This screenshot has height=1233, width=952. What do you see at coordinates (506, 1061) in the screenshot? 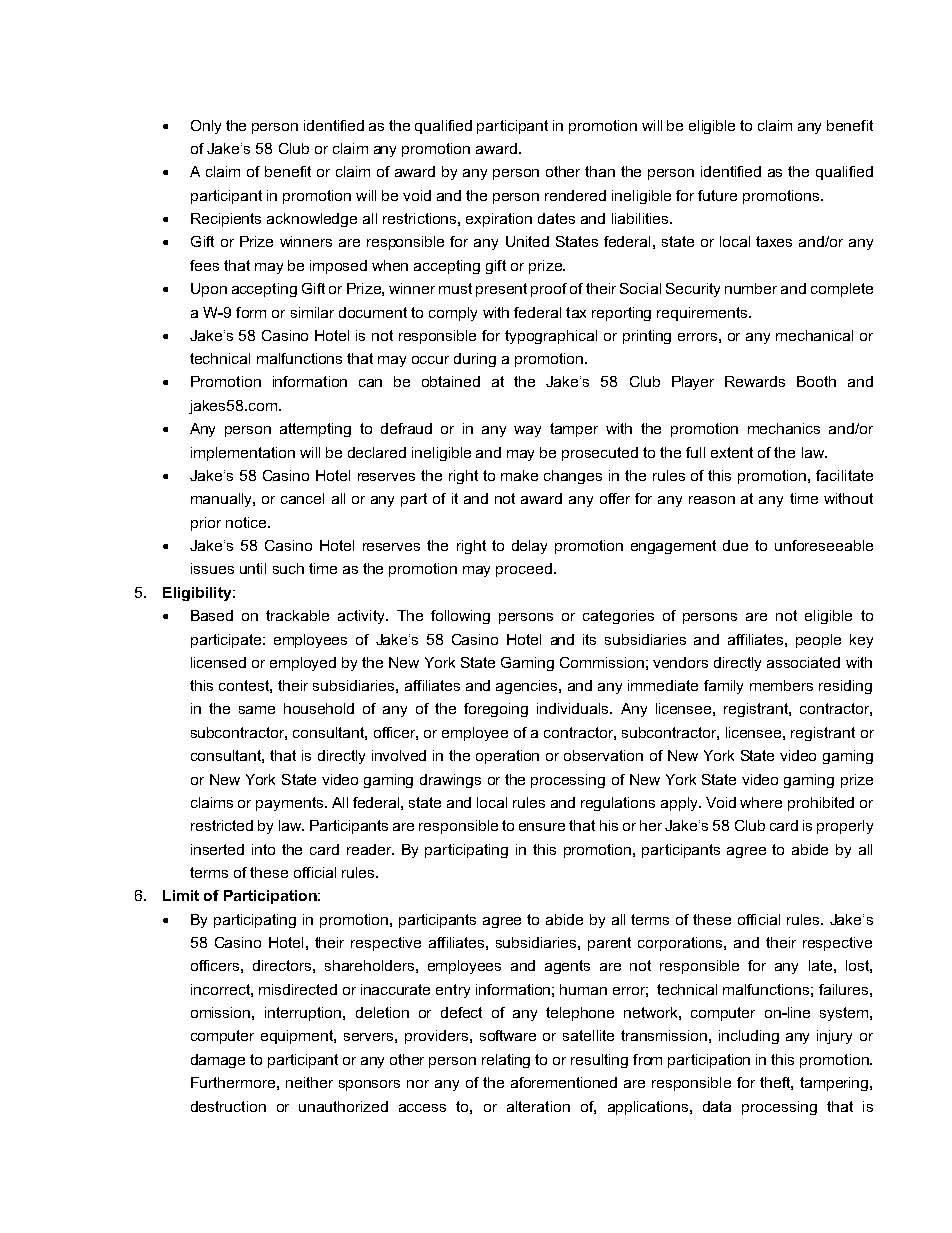
I see `relating` at bounding box center [506, 1061].
